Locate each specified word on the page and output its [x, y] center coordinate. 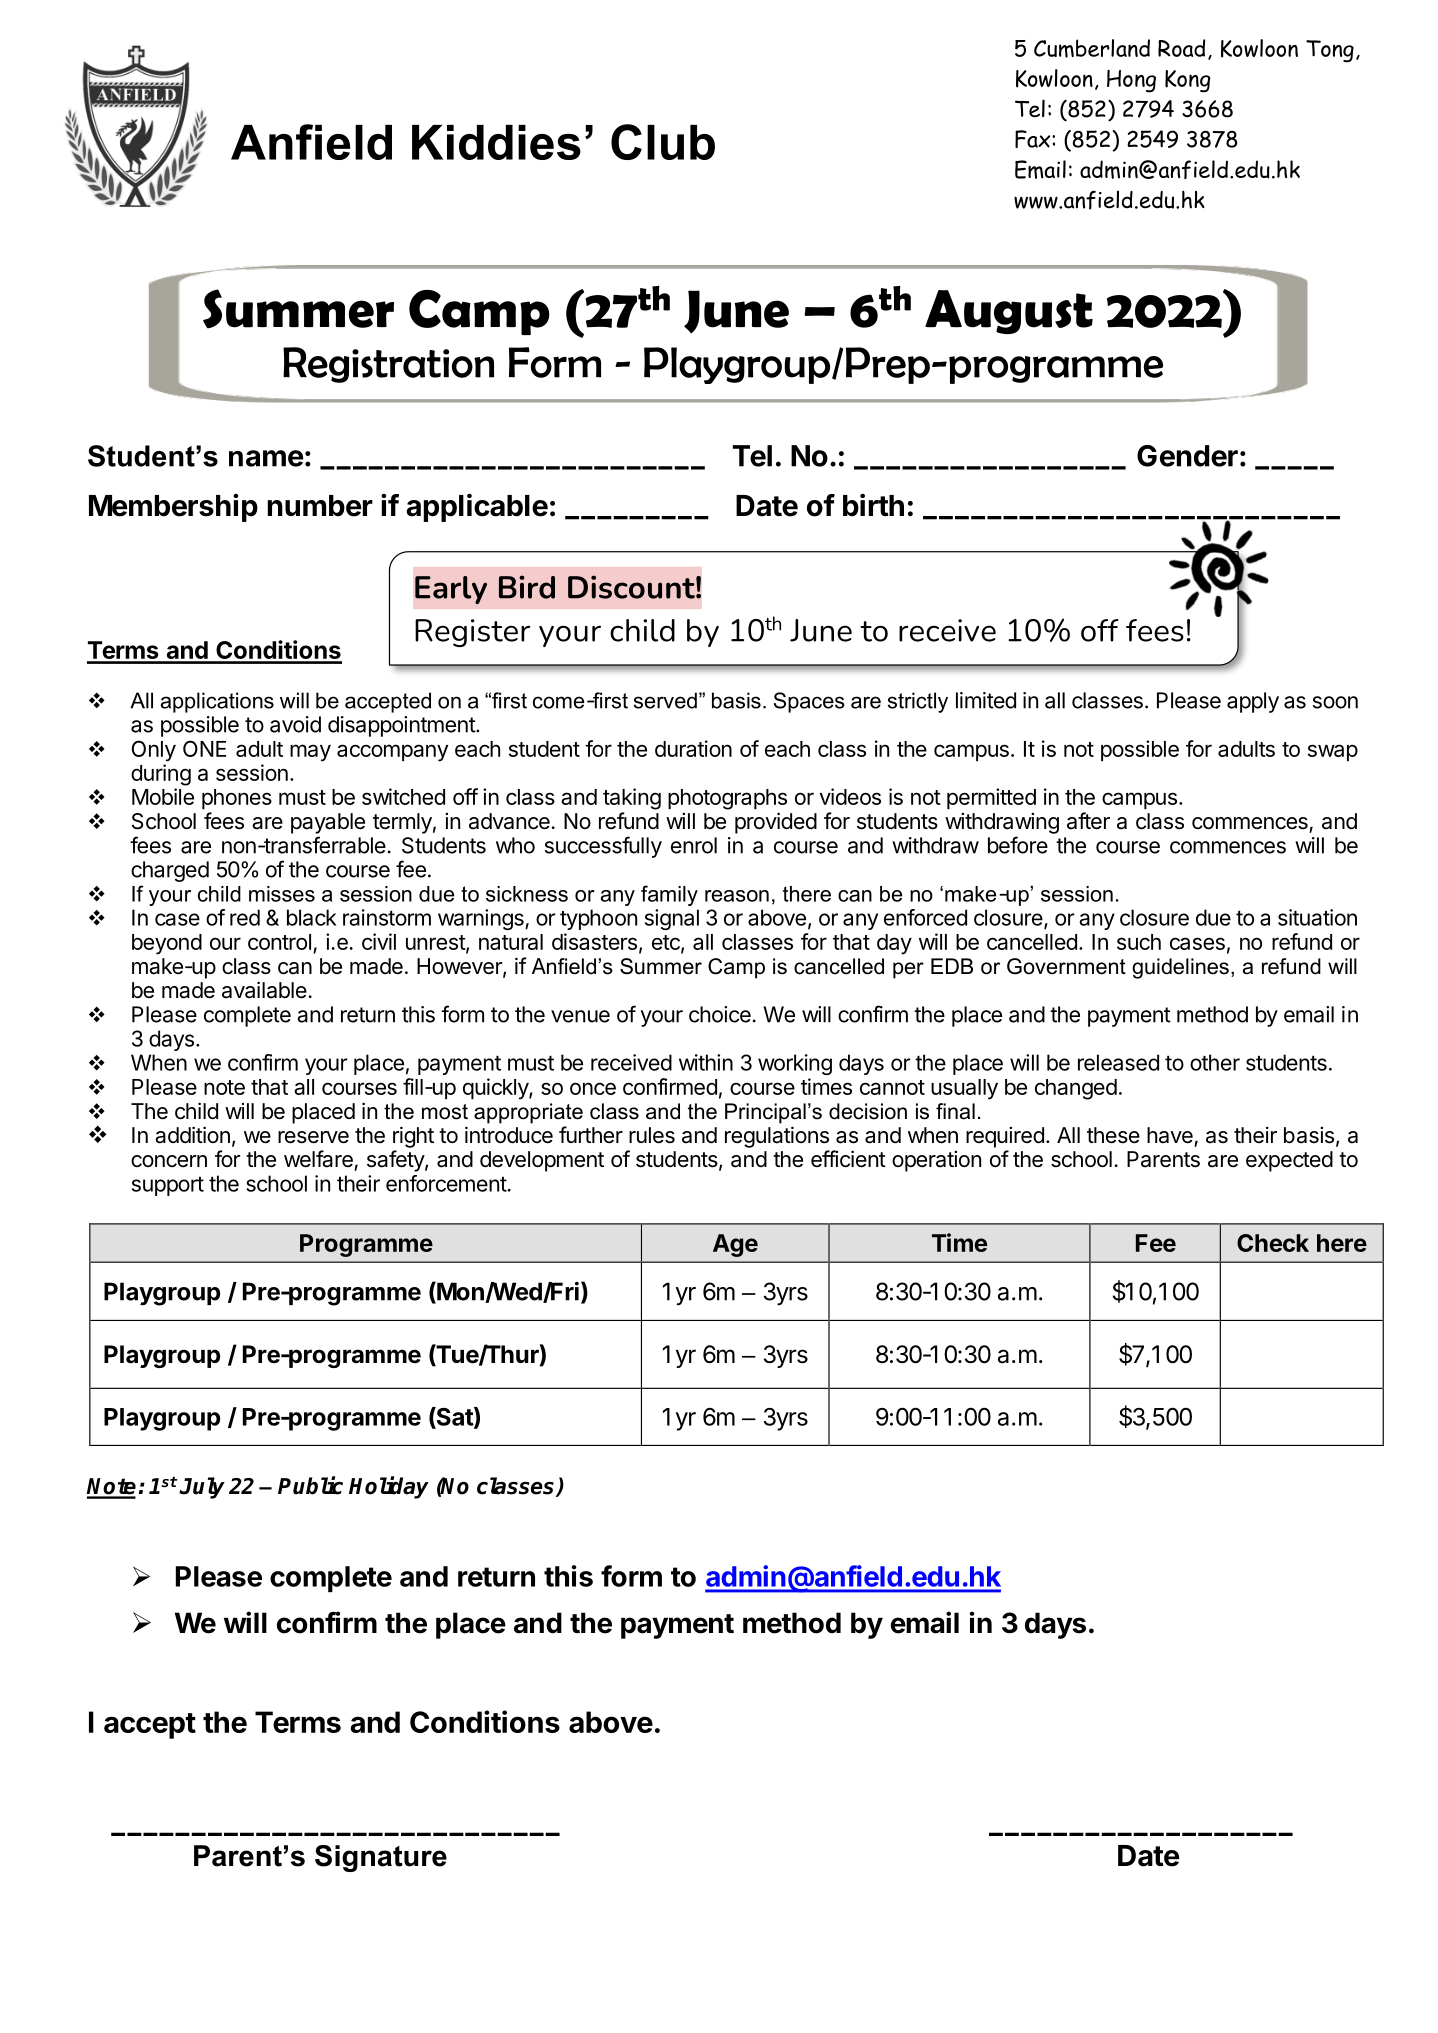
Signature [381, 1858]
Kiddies [496, 142]
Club [663, 142]
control [279, 942]
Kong [1187, 81]
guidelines [1180, 968]
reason [737, 896]
